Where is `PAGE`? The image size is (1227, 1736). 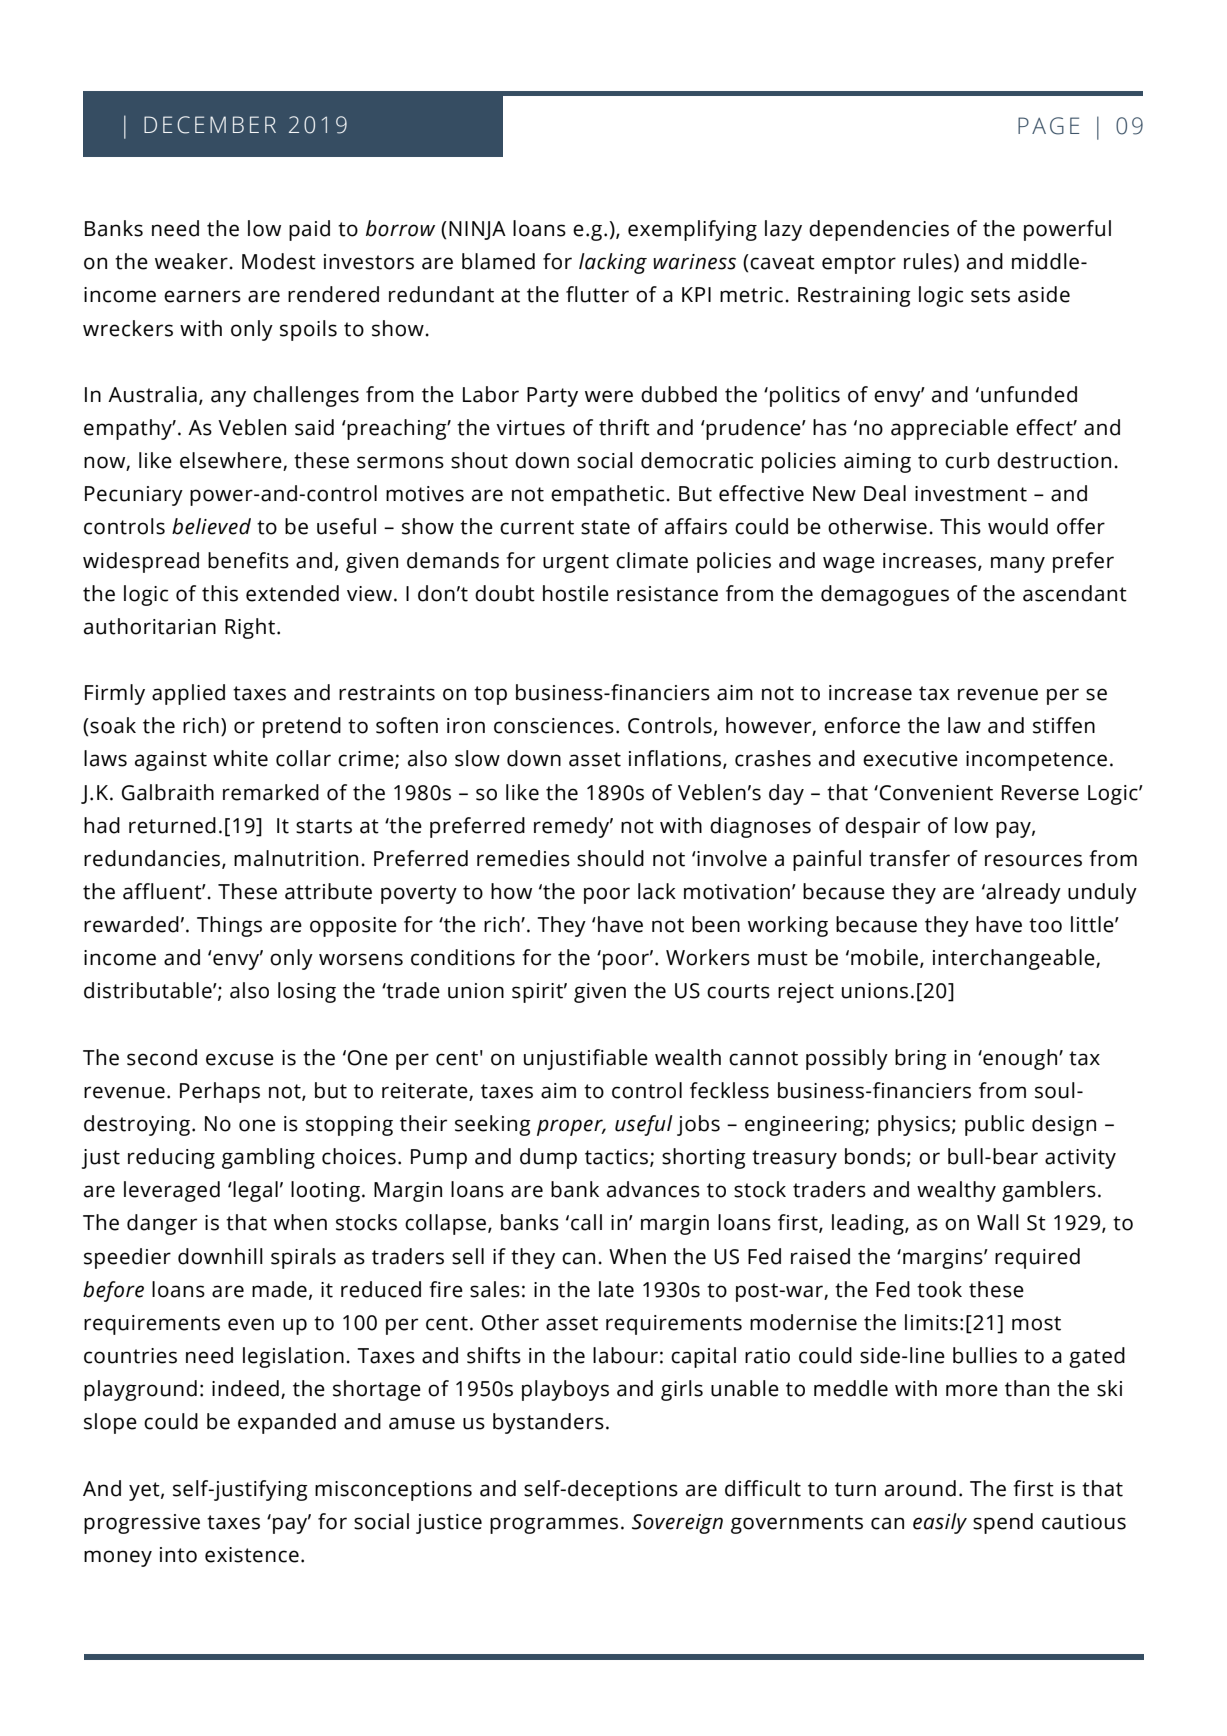
PAGE is located at coordinates (1048, 126).
